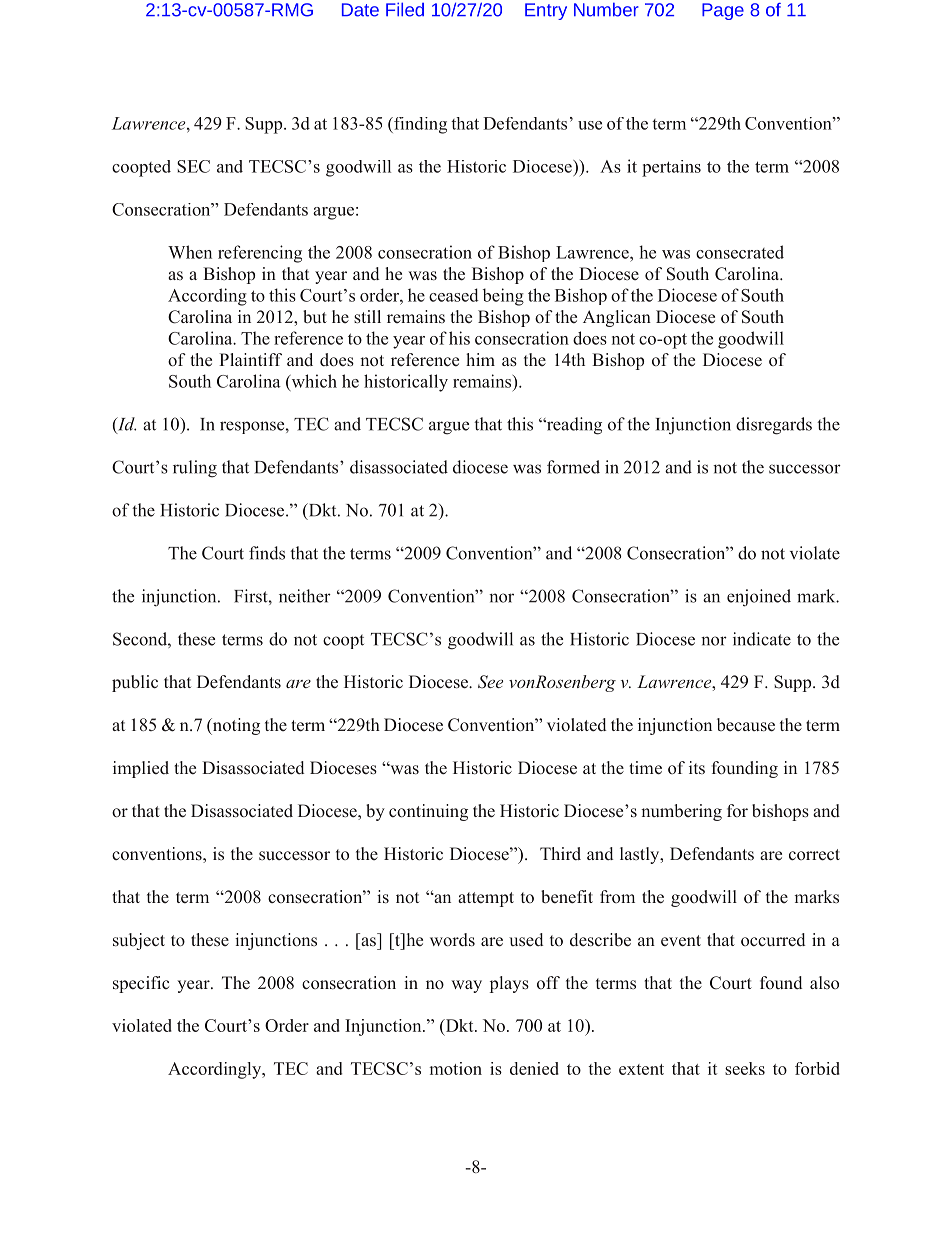 Image resolution: width=952 pixels, height=1233 pixels. Describe the element at coordinates (723, 11) in the image. I see `Page` at that location.
